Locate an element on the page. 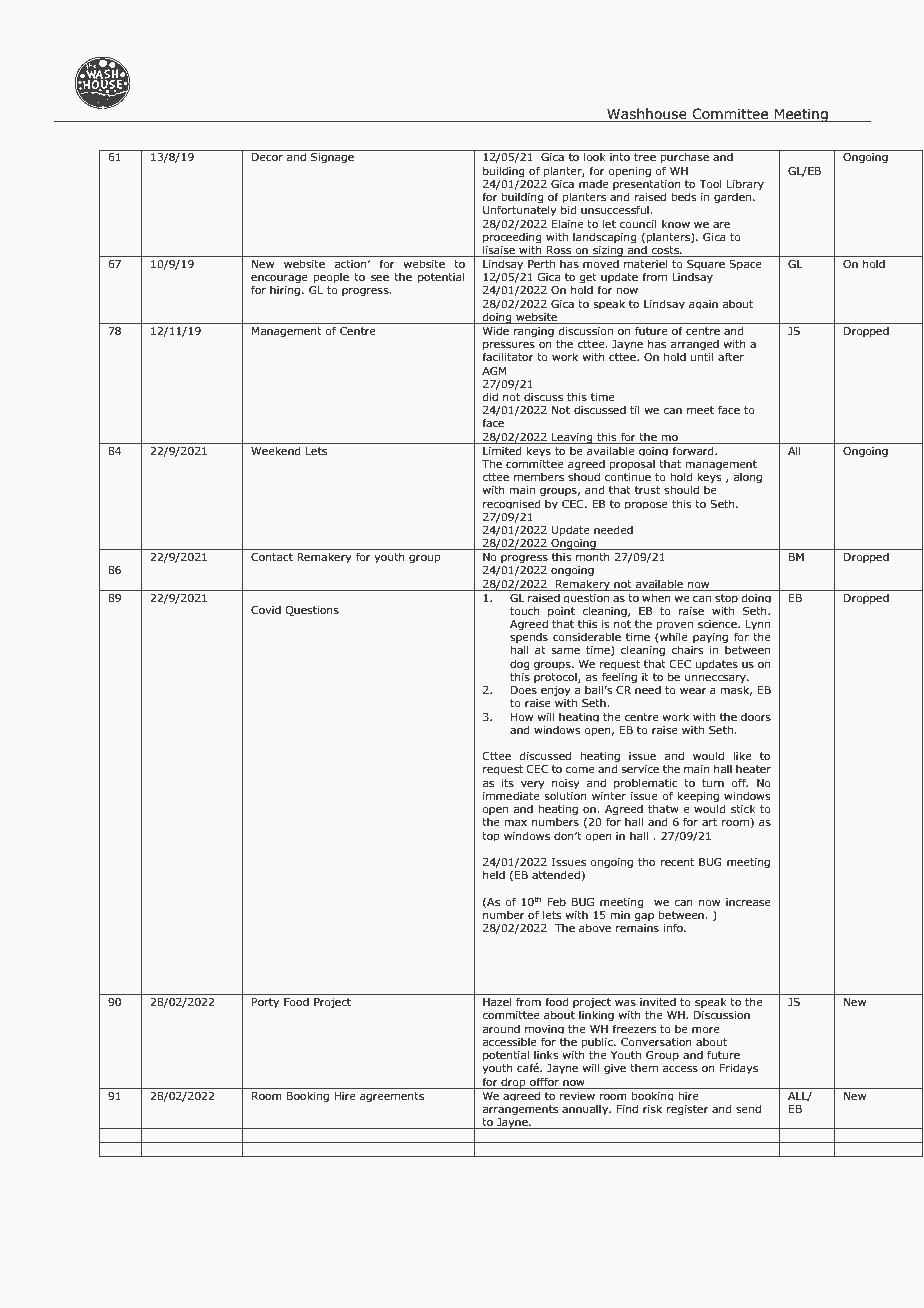 This image has width=924, height=1308. Unfortunately is located at coordinates (520, 210).
